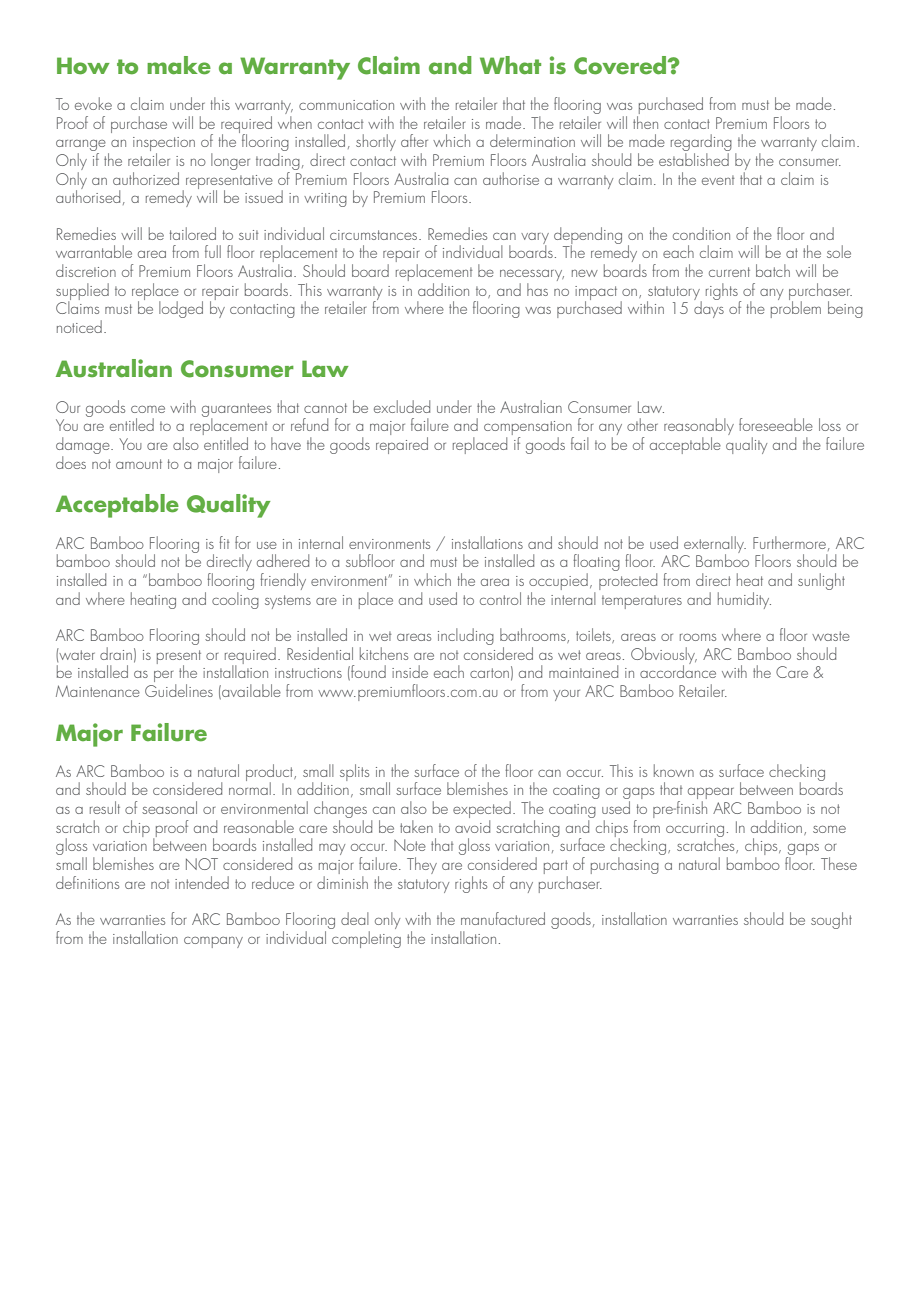  What do you see at coordinates (179, 65) in the screenshot?
I see `make` at bounding box center [179, 65].
